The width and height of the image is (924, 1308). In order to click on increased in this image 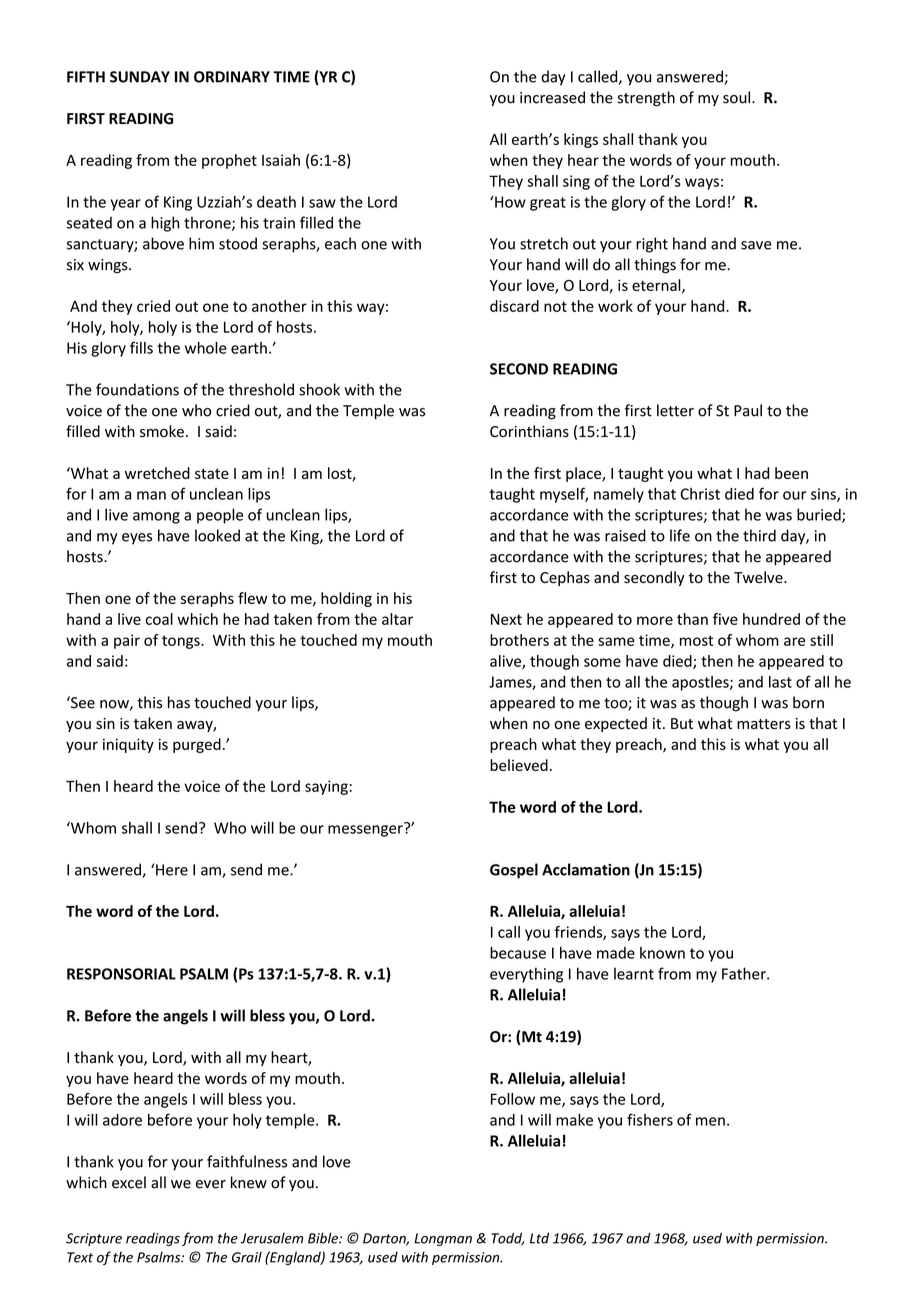, I will do `click(552, 97)`.
